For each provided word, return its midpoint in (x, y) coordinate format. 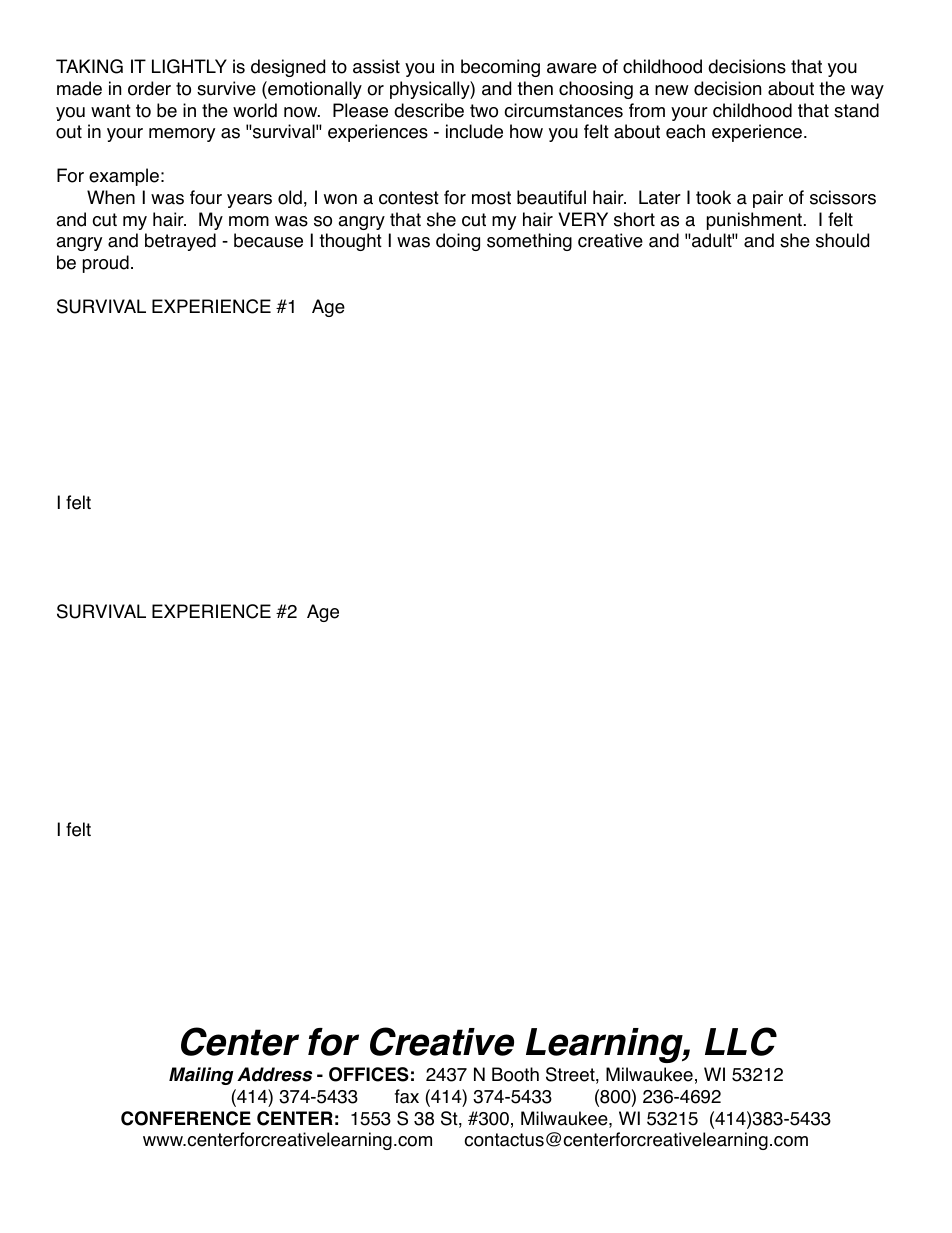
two (484, 111)
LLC (741, 1041)
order (149, 88)
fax (407, 1096)
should (842, 240)
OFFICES (369, 1074)
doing (458, 242)
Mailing (201, 1076)
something (529, 242)
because (268, 240)
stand (856, 110)
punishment (754, 221)
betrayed (180, 242)
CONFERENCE (186, 1118)
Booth (515, 1074)
